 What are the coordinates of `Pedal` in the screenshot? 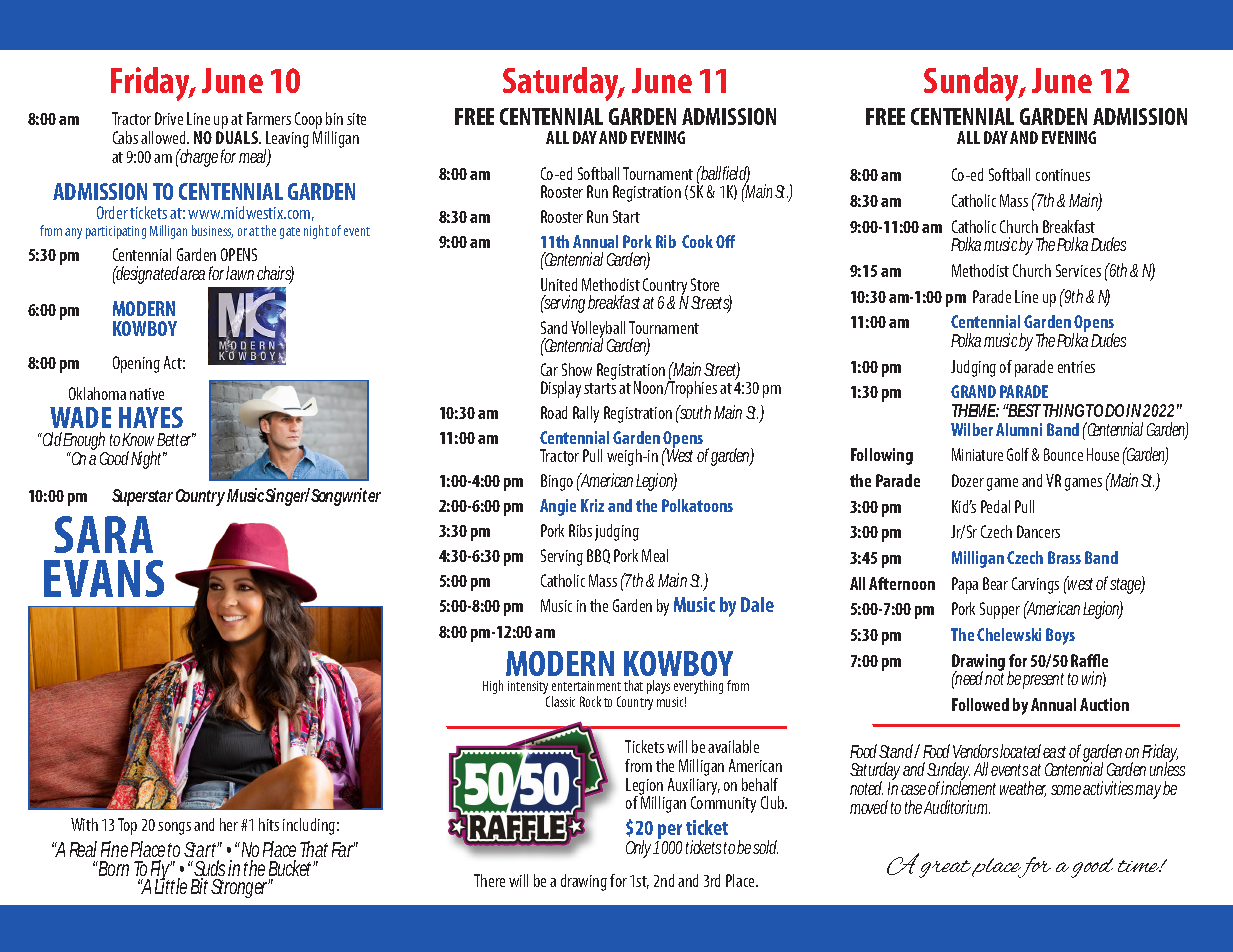 It's located at (995, 506).
